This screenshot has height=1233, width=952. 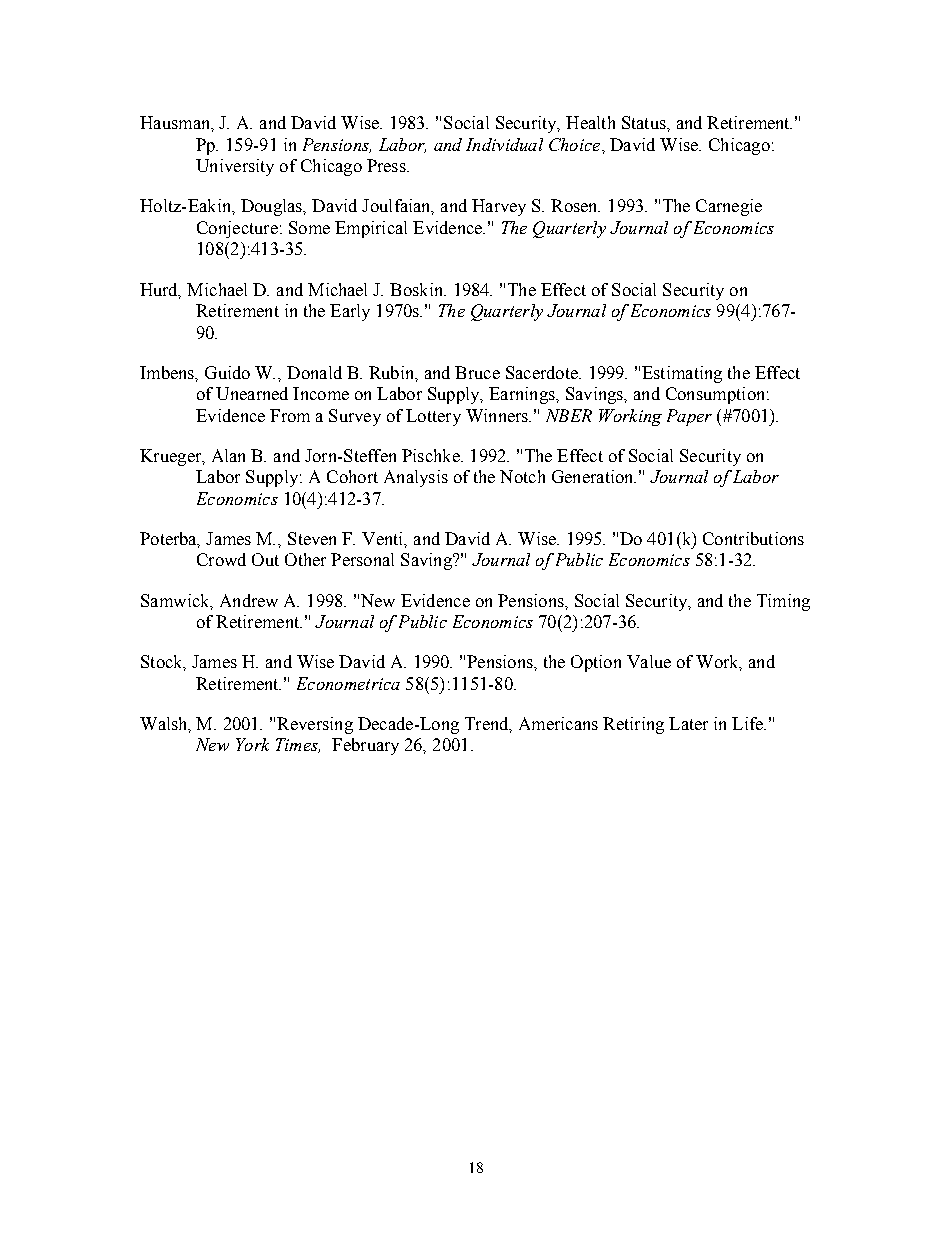 I want to click on Early, so click(x=350, y=312).
